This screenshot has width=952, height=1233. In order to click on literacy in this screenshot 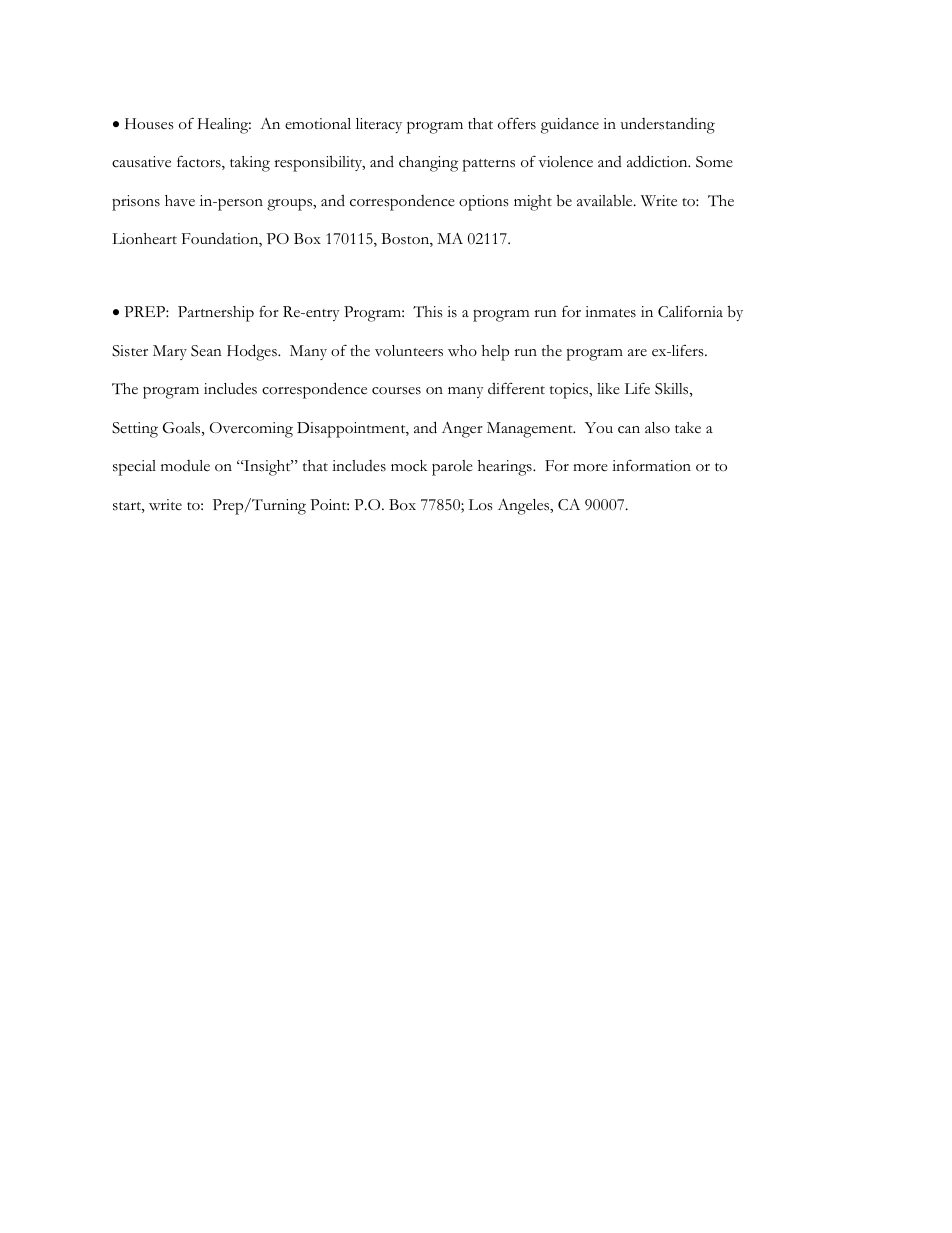, I will do `click(379, 125)`.
